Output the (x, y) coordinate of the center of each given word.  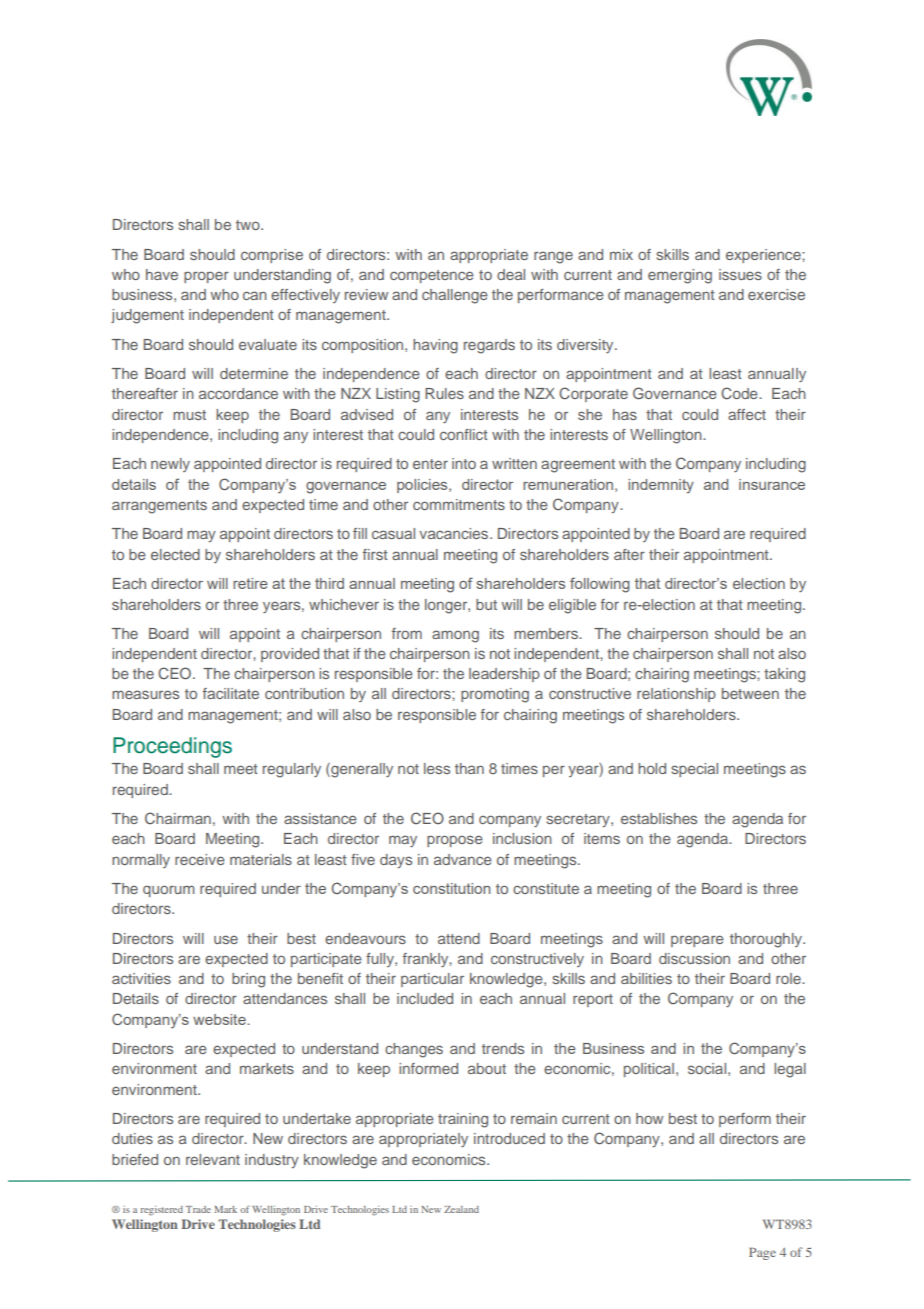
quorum (169, 891)
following (600, 585)
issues (740, 274)
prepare (697, 941)
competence (432, 276)
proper (206, 277)
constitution (451, 888)
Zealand (461, 1209)
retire (250, 583)
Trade (198, 1209)
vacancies (453, 533)
